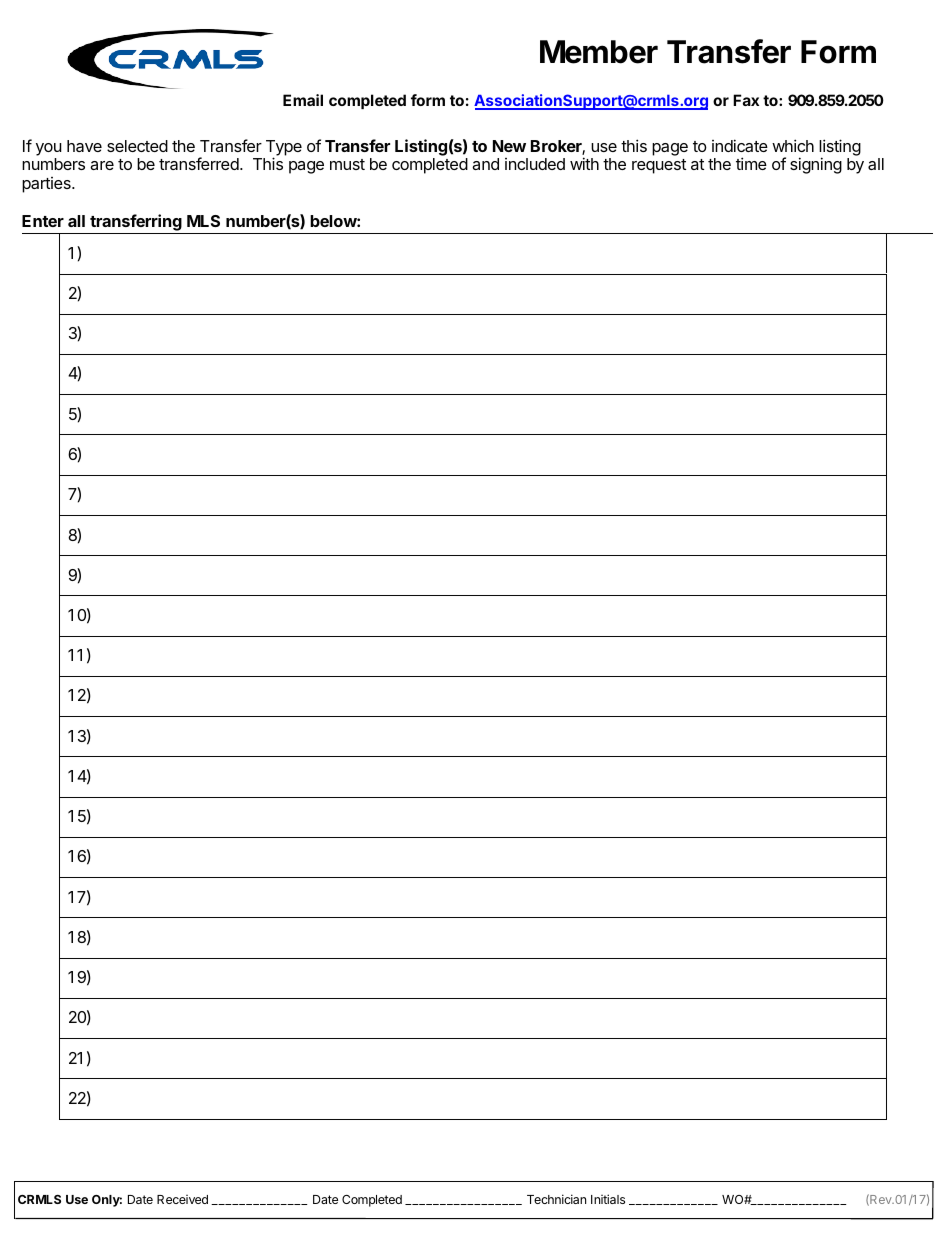 The height and width of the screenshot is (1233, 952). I want to click on must, so click(347, 164).
